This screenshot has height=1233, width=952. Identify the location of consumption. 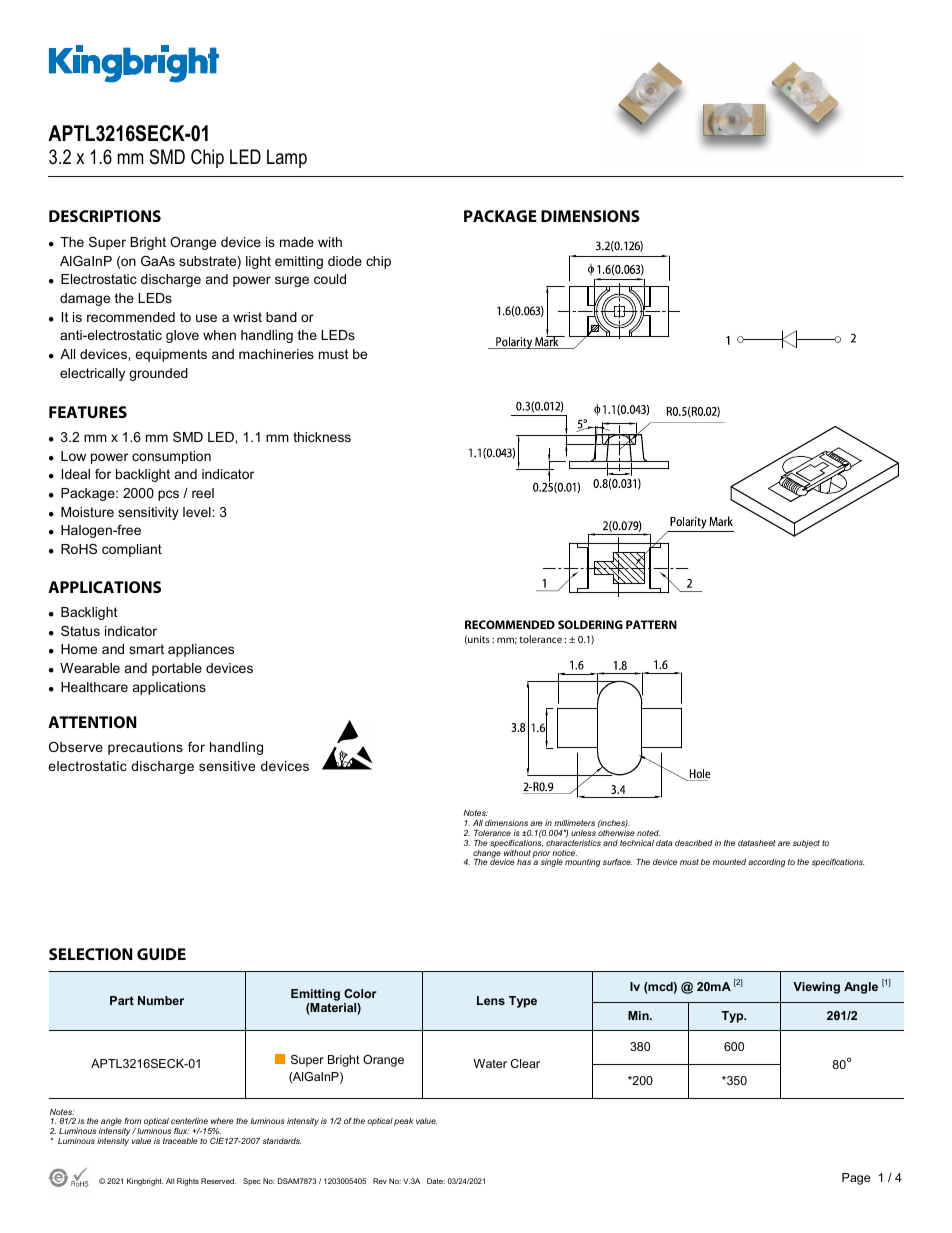
(171, 457).
